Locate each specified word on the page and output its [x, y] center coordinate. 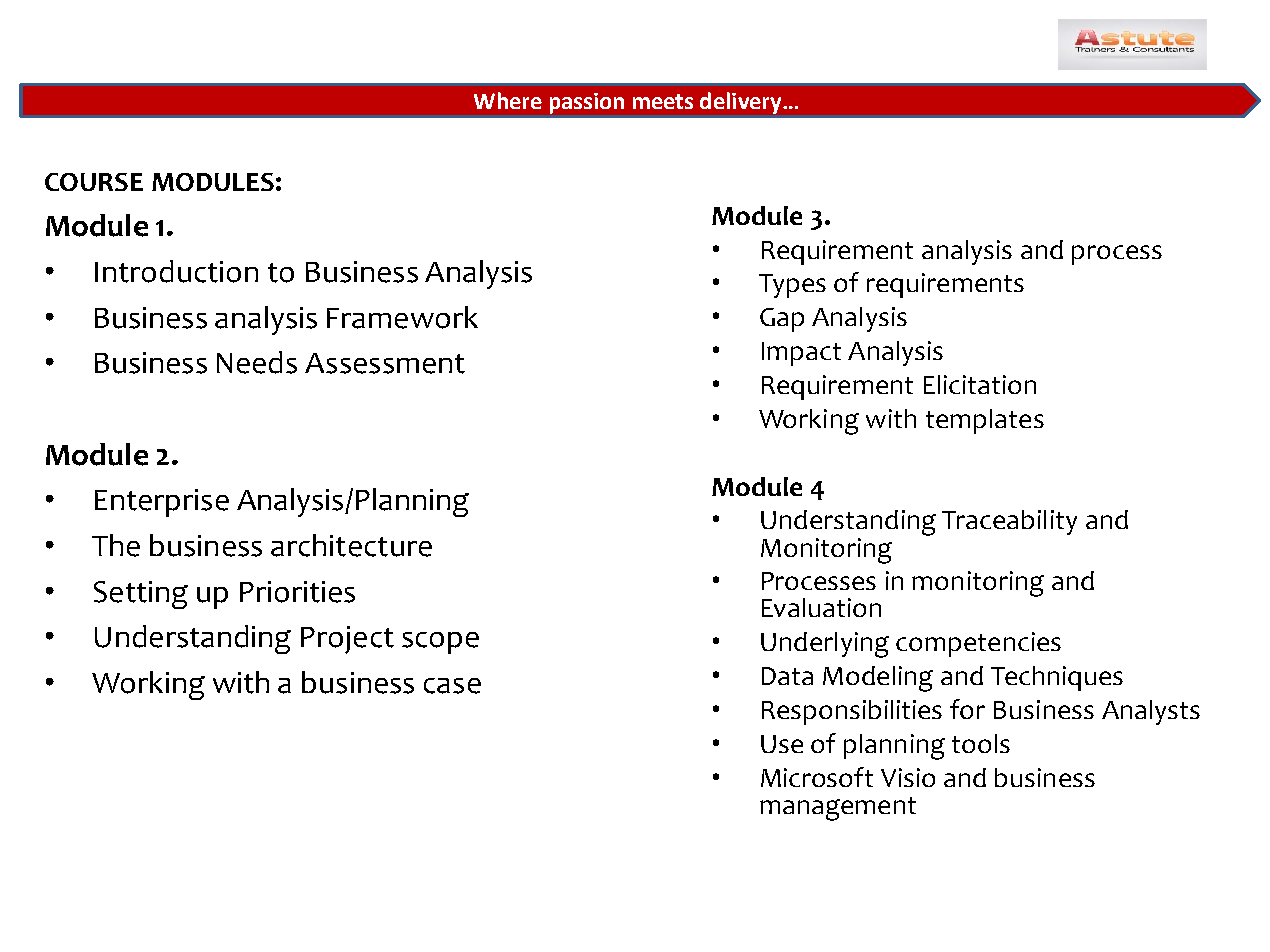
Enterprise [162, 503]
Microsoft [817, 777]
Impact [801, 354]
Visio [908, 777]
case [452, 686]
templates [985, 421]
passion [587, 103]
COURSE [94, 182]
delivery [742, 103]
